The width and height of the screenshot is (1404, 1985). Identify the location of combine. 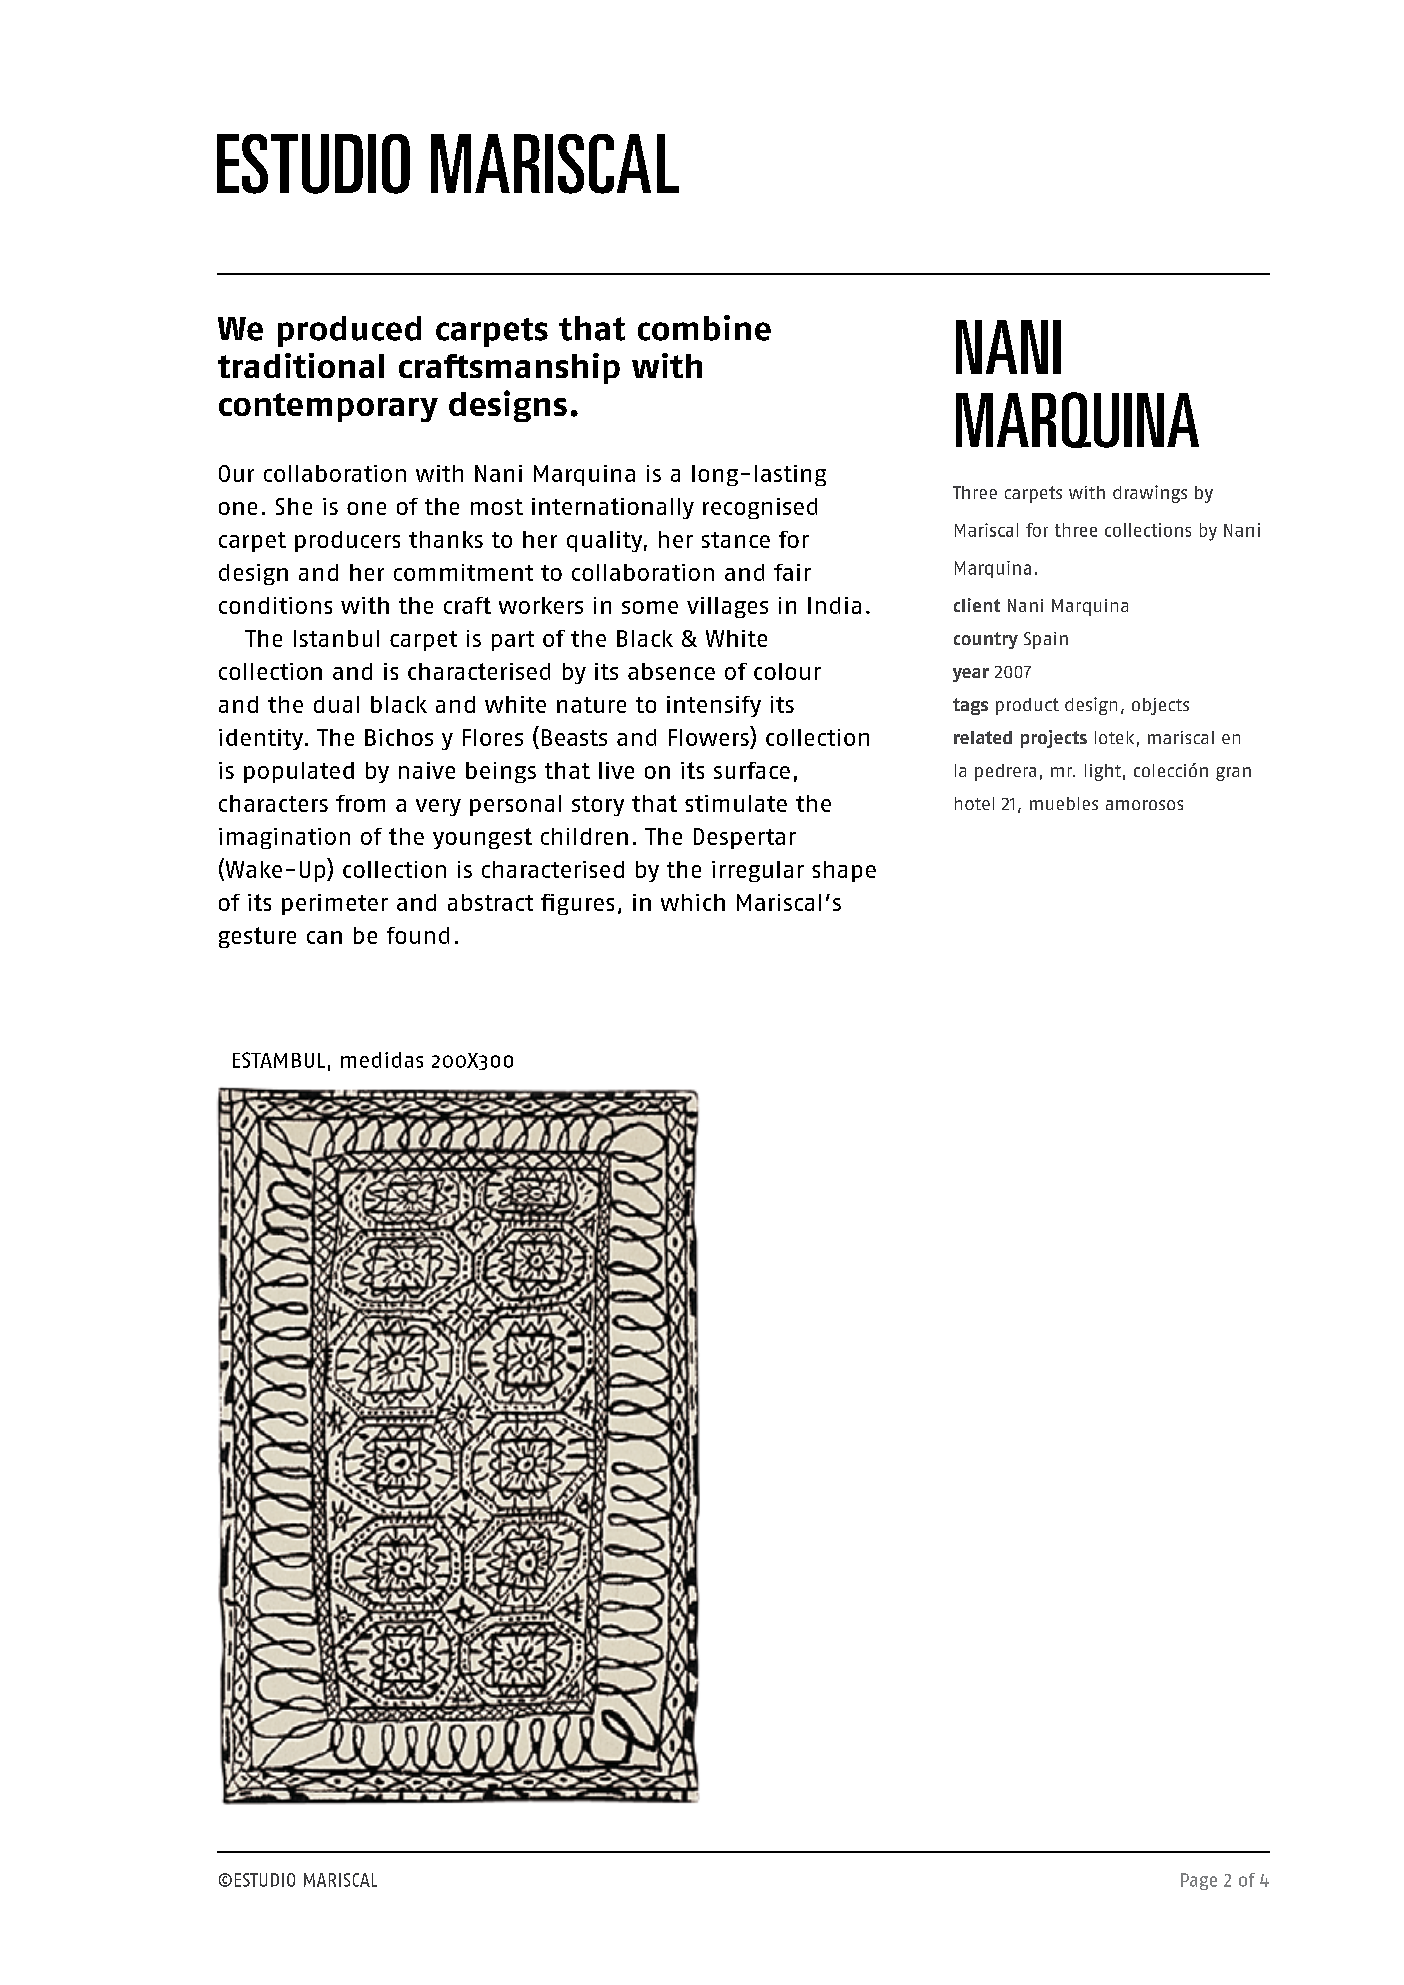
(704, 328).
